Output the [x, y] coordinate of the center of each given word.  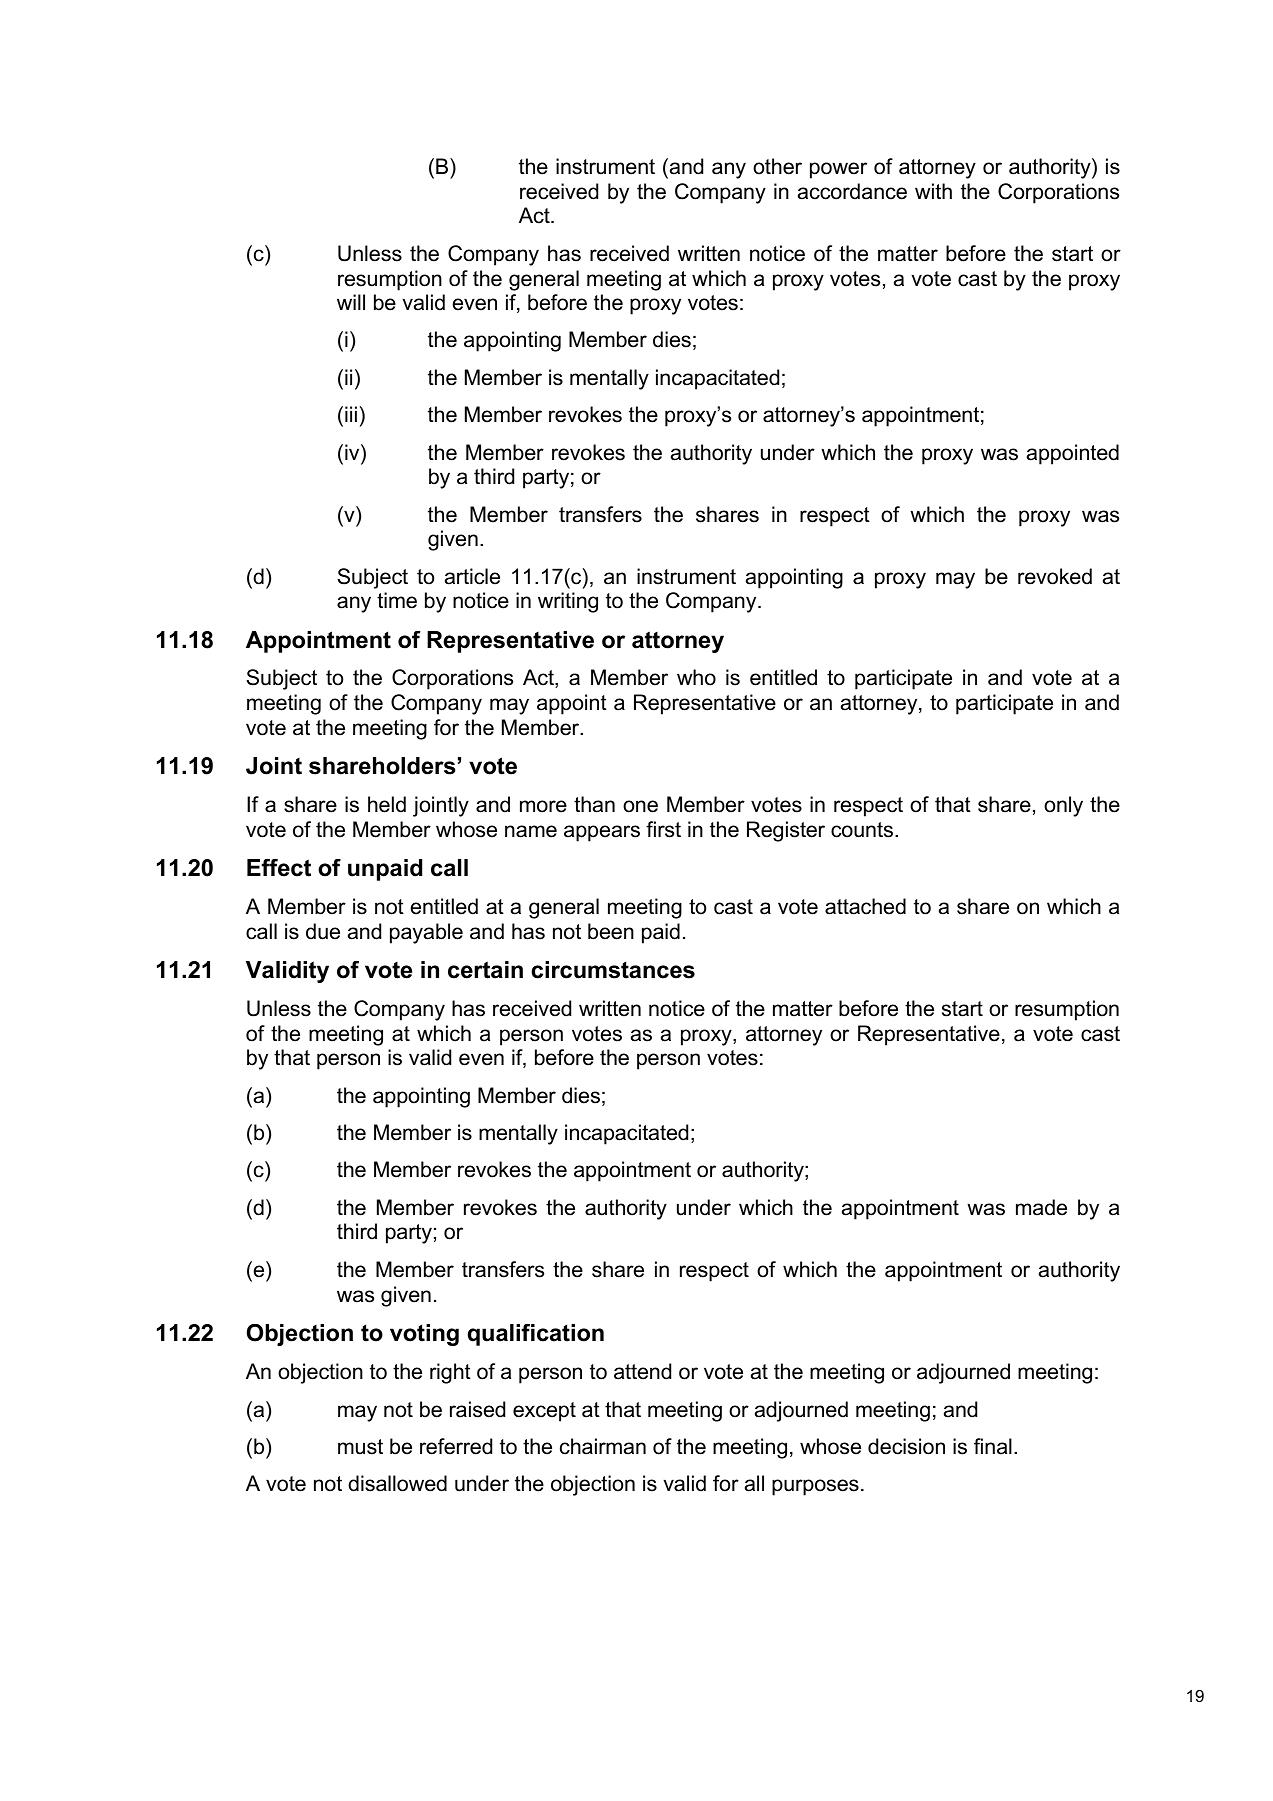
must [360, 1447]
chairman [603, 1446]
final [993, 1446]
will [351, 302]
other [777, 166]
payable [426, 933]
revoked [1055, 576]
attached [865, 906]
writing [568, 602]
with [933, 191]
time [397, 600]
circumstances [613, 970]
